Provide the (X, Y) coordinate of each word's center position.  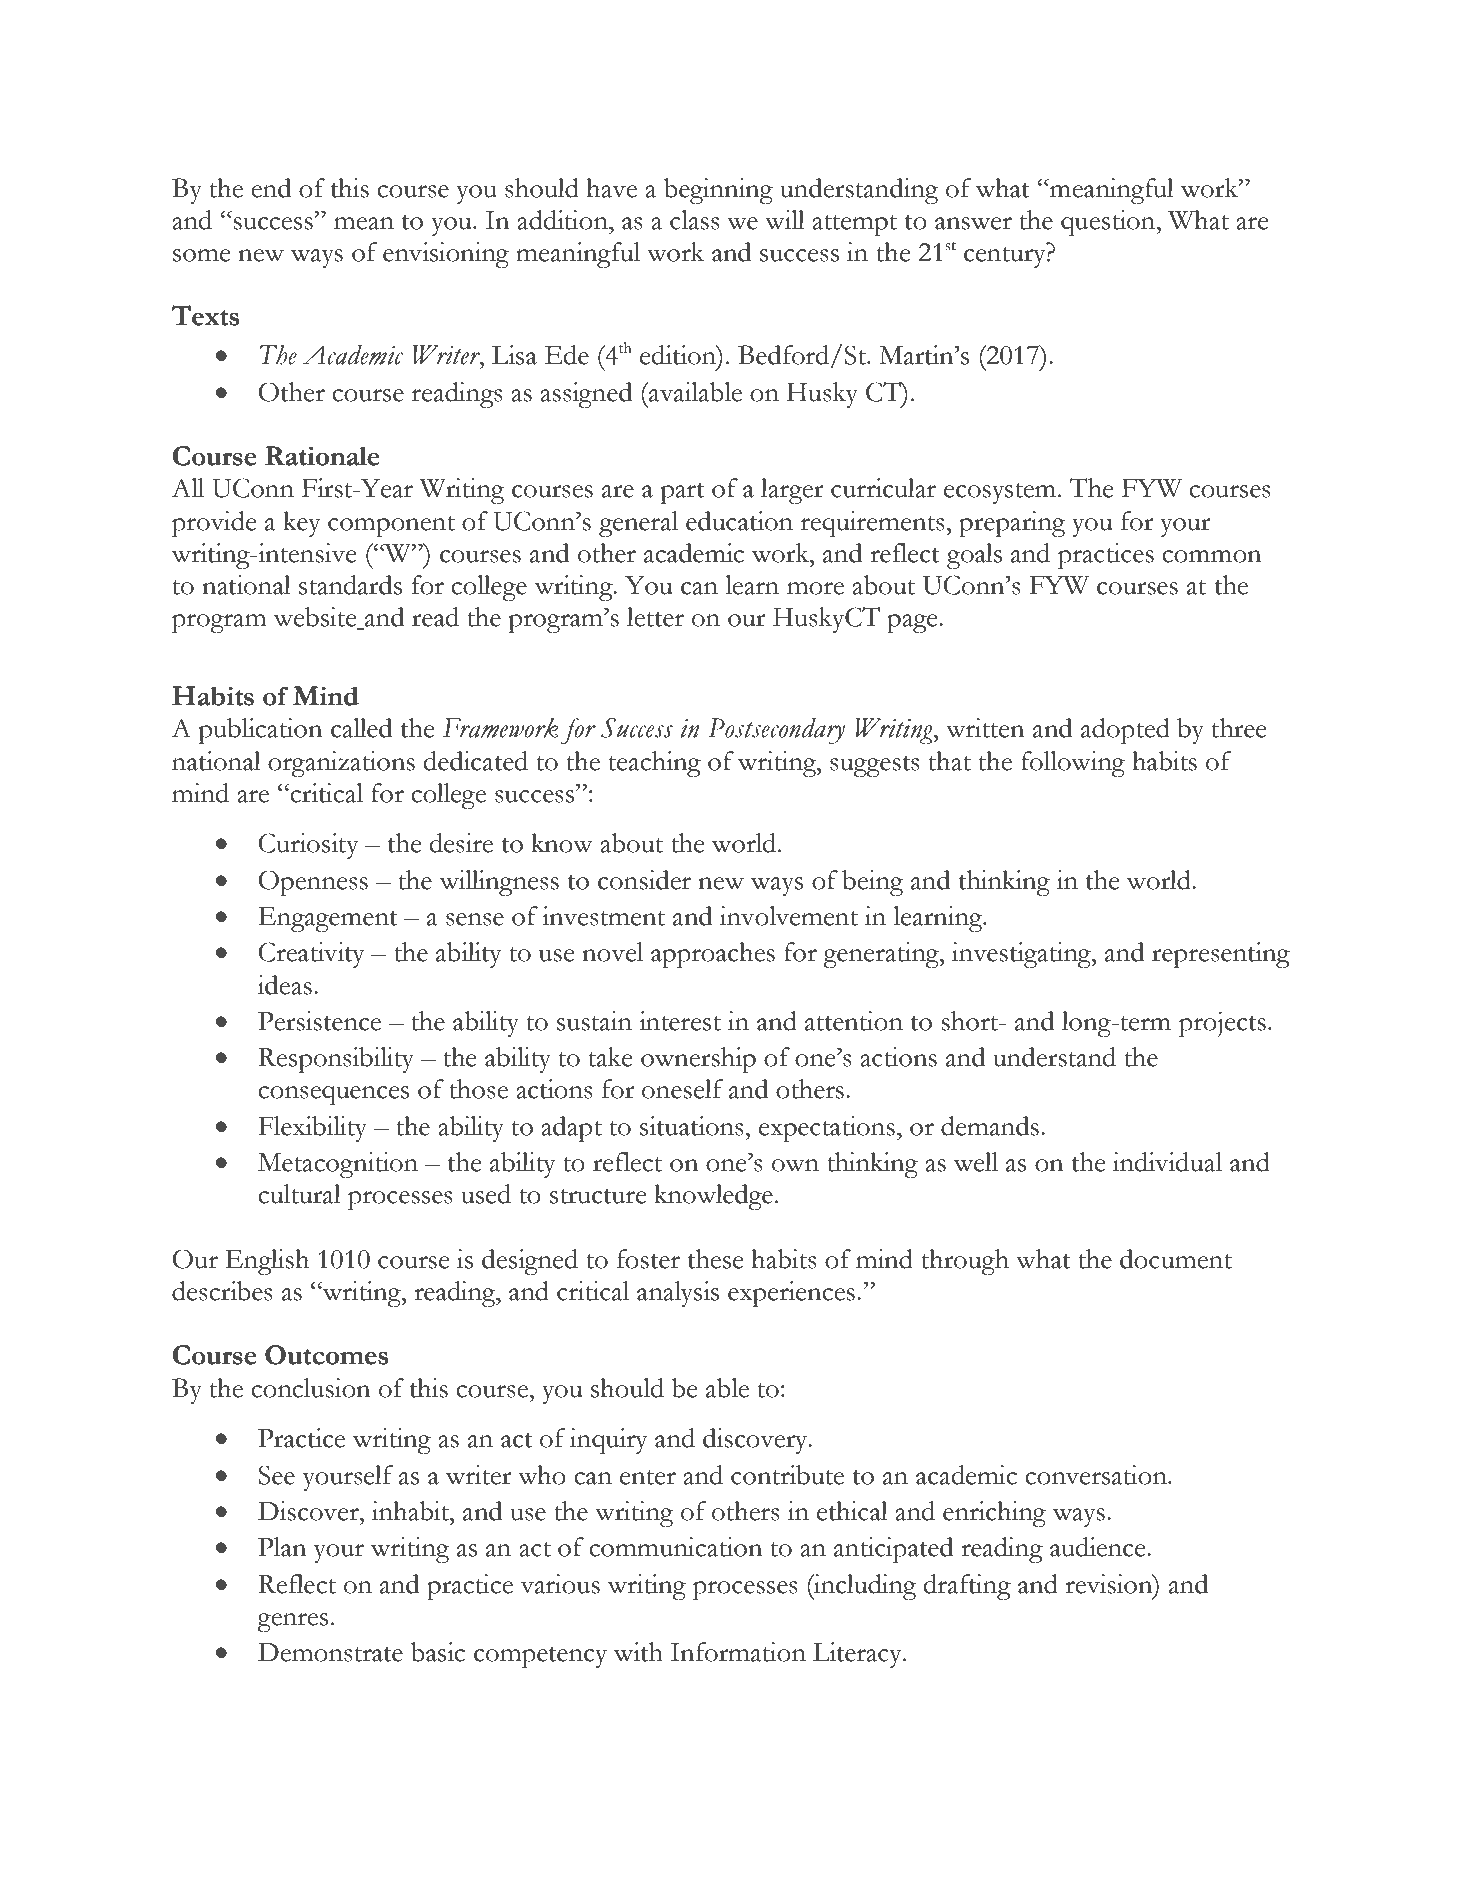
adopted (1125, 731)
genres (293, 1622)
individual (1167, 1162)
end (271, 188)
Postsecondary (776, 731)
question (1109, 223)
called (361, 728)
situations (693, 1126)
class (695, 220)
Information (738, 1652)
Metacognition (338, 1165)
